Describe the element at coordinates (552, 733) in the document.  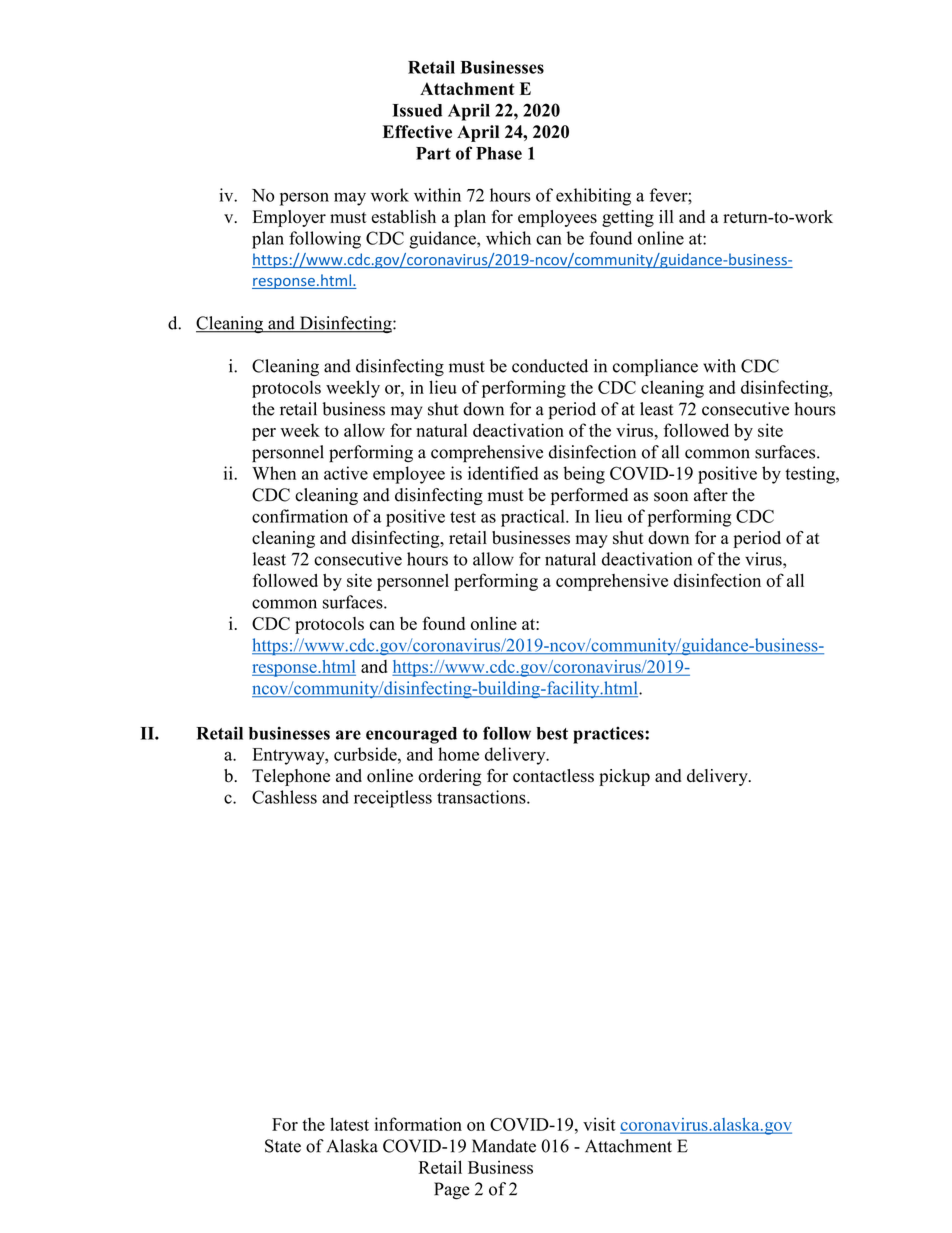
I see `best` at that location.
